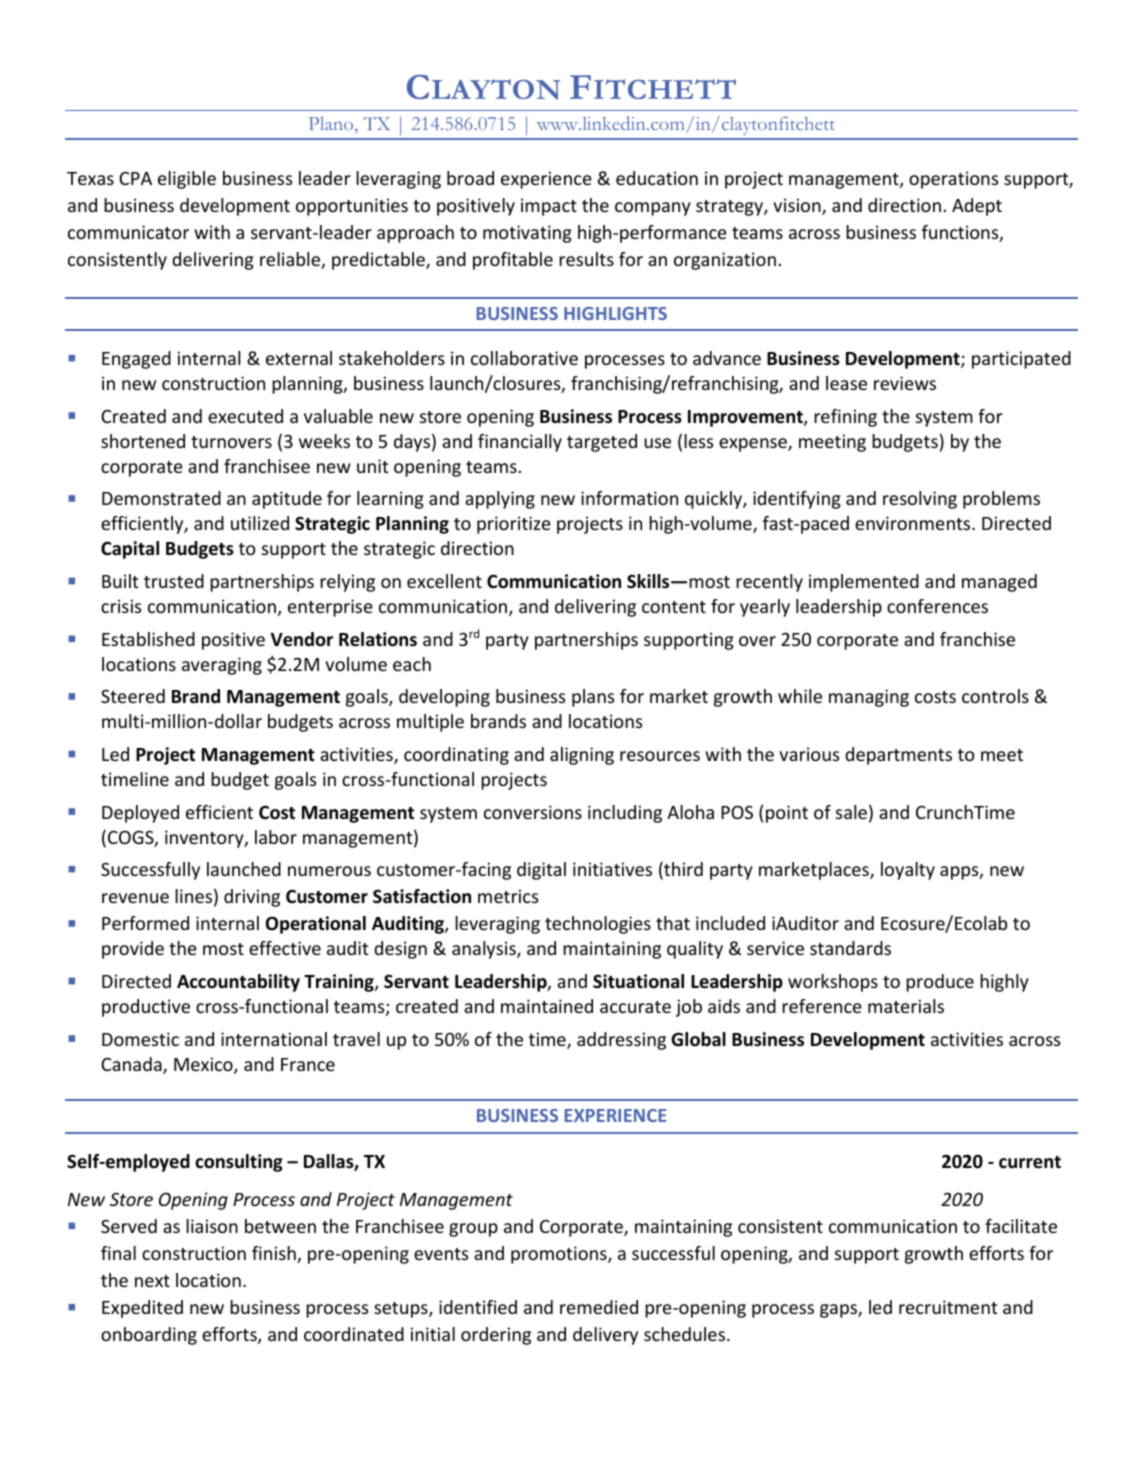 This screenshot has height=1479, width=1143. What do you see at coordinates (898, 756) in the screenshot?
I see `departments` at bounding box center [898, 756].
